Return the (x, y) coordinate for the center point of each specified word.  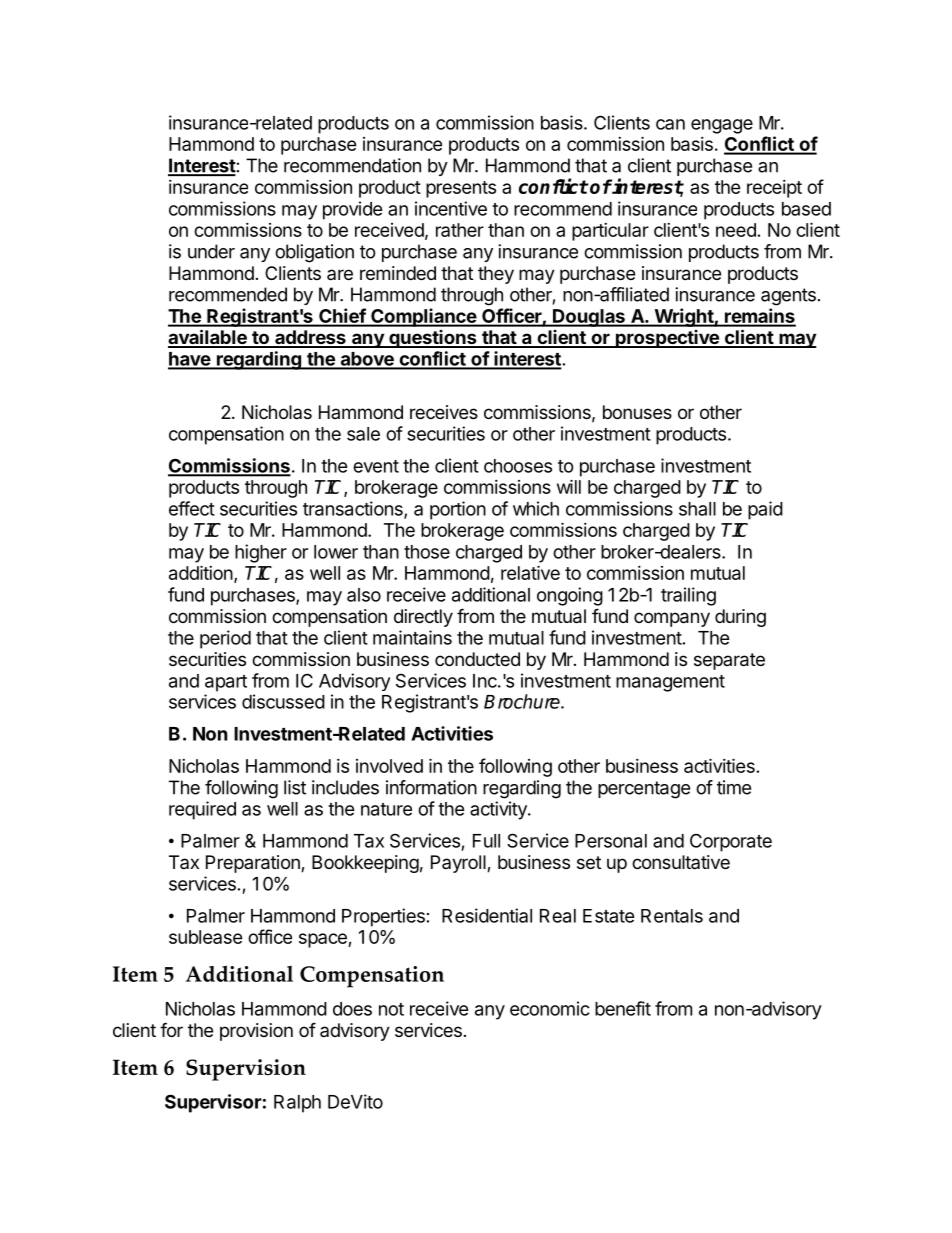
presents (461, 189)
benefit (623, 1008)
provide (353, 210)
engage (722, 126)
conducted (477, 659)
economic (550, 1008)
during (740, 618)
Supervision (246, 1070)
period (225, 639)
